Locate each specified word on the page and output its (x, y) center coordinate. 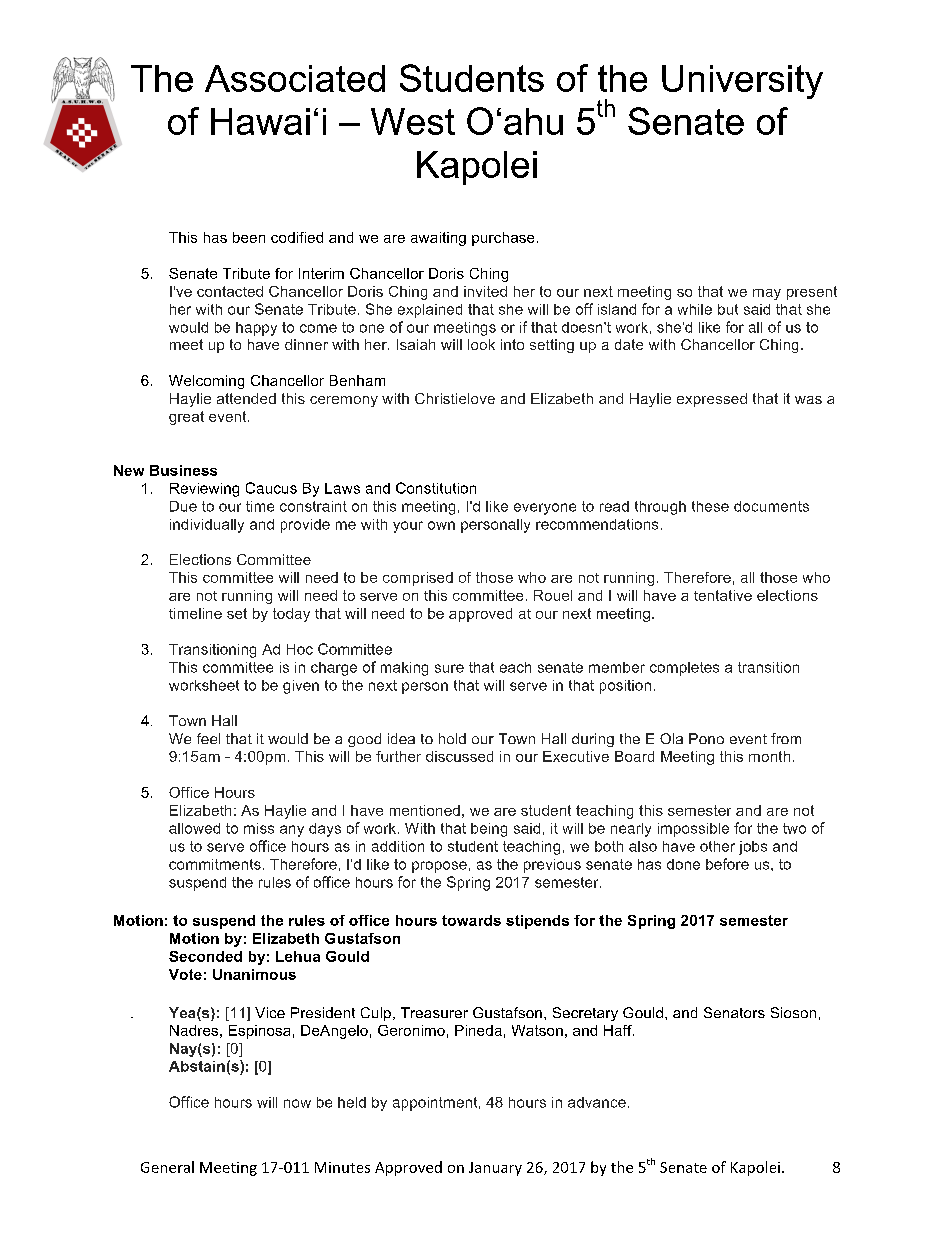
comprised (418, 579)
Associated (295, 78)
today (291, 615)
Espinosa (259, 1032)
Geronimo (411, 1030)
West (413, 121)
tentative (723, 595)
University (742, 82)
